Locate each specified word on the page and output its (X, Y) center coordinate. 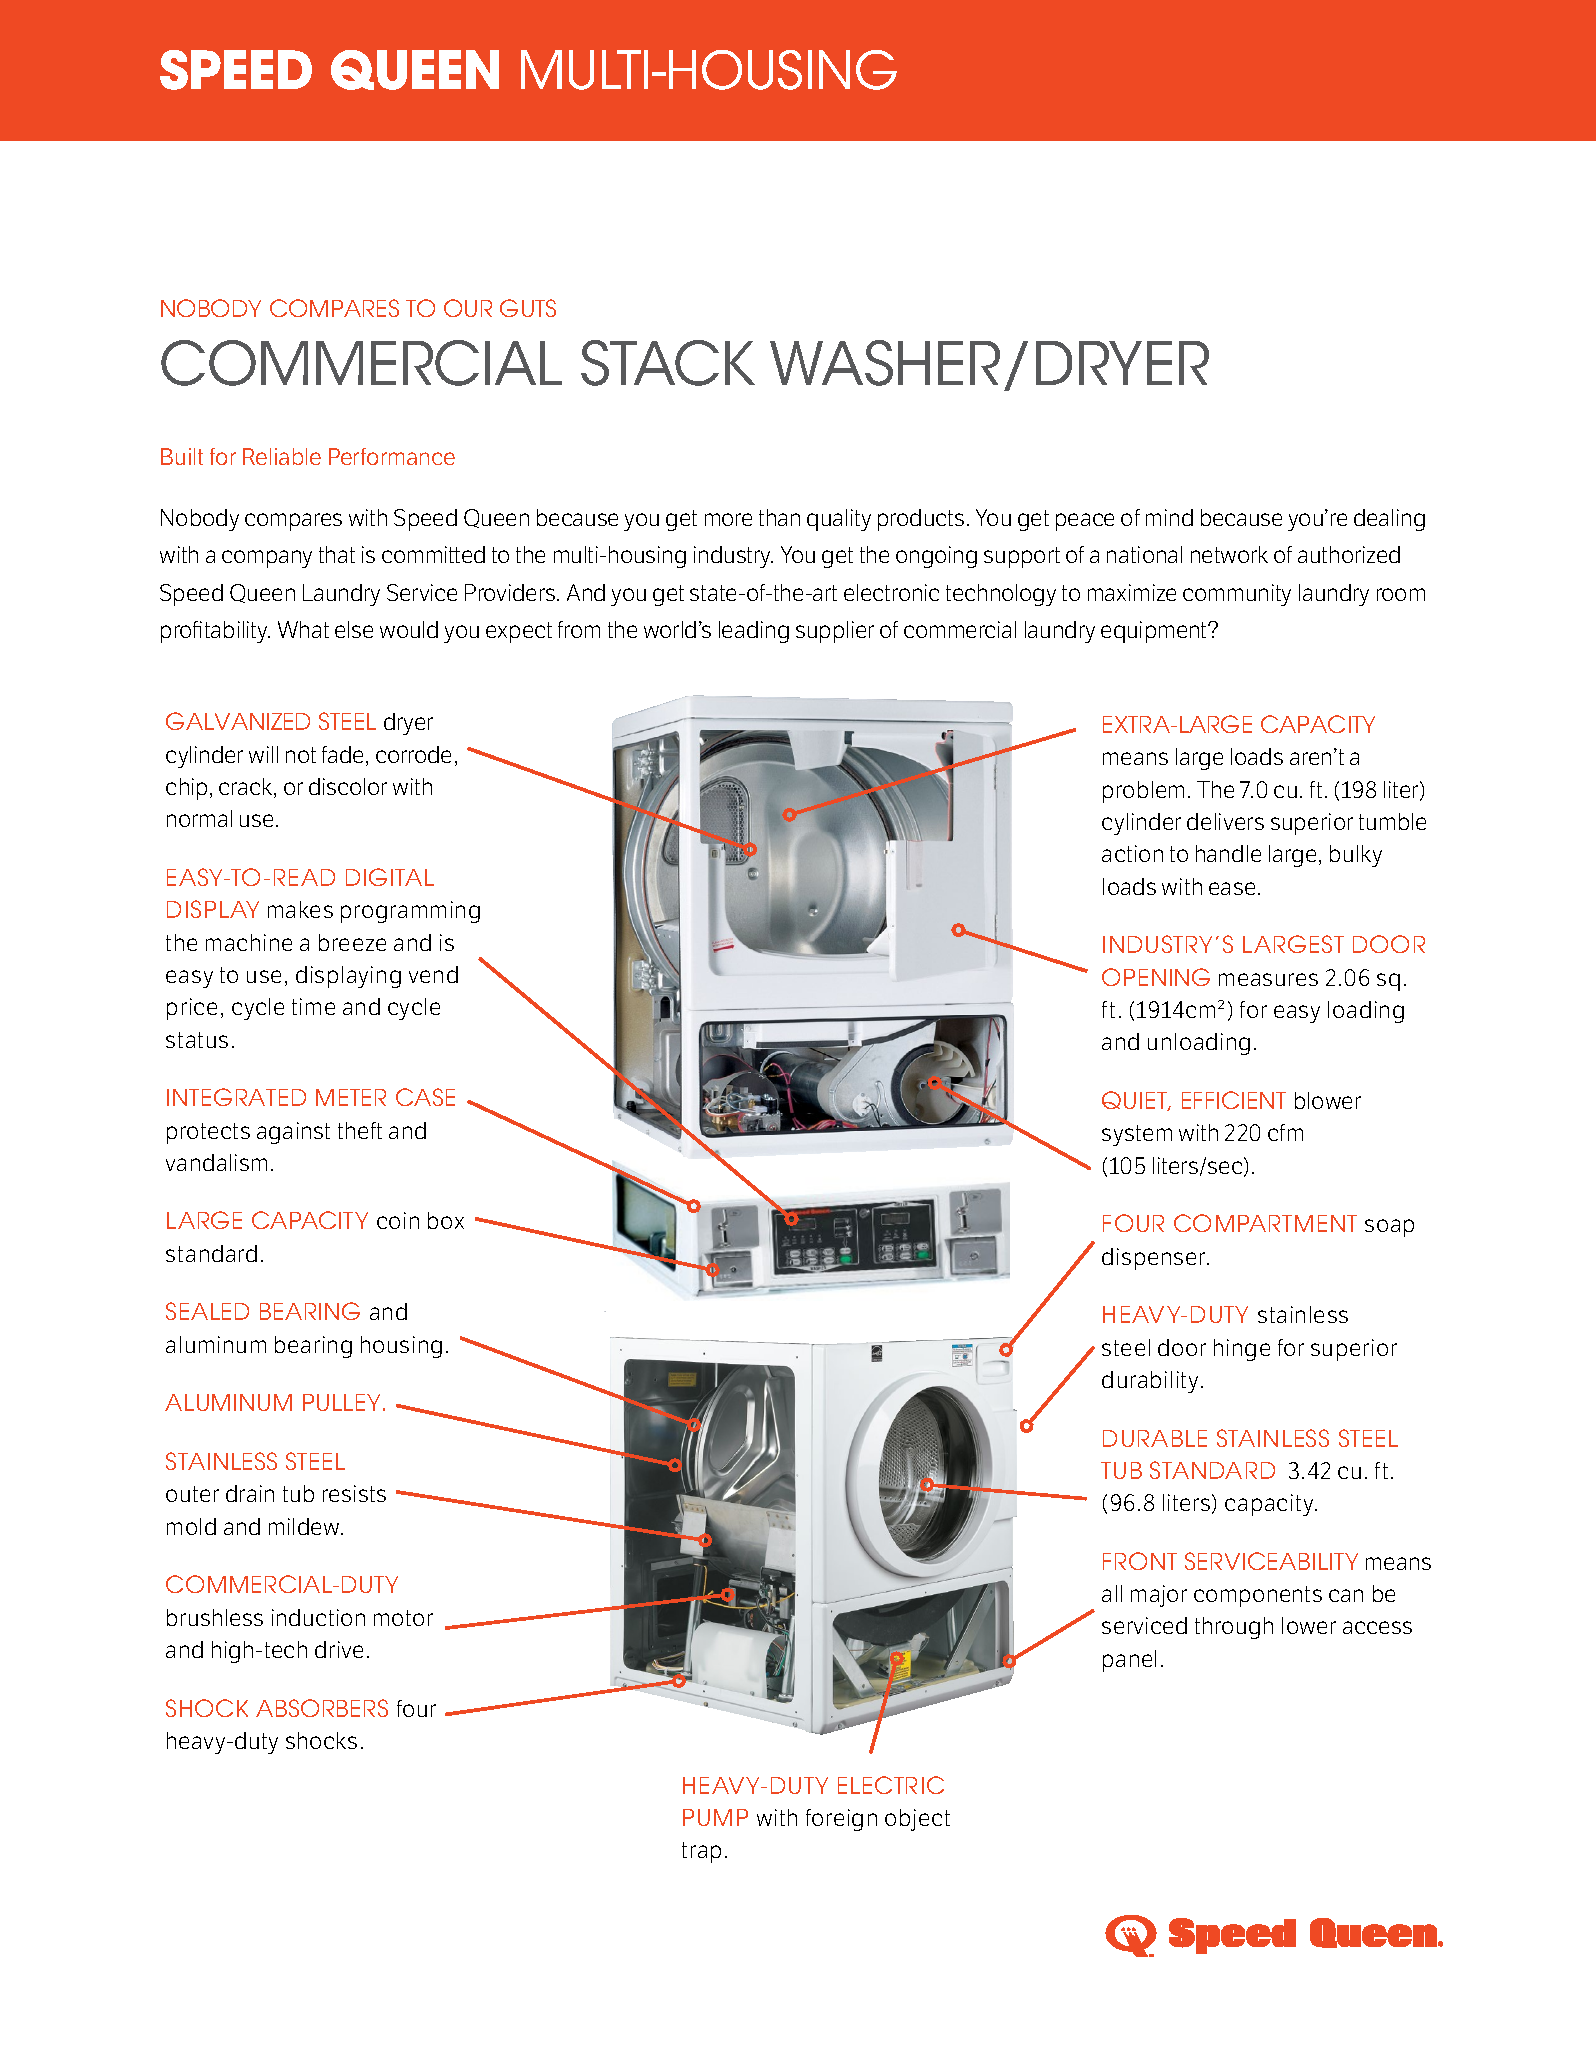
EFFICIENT (1234, 1100)
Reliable (282, 456)
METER (351, 1097)
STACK (668, 363)
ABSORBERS (322, 1708)
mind (1169, 517)
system (1137, 1135)
